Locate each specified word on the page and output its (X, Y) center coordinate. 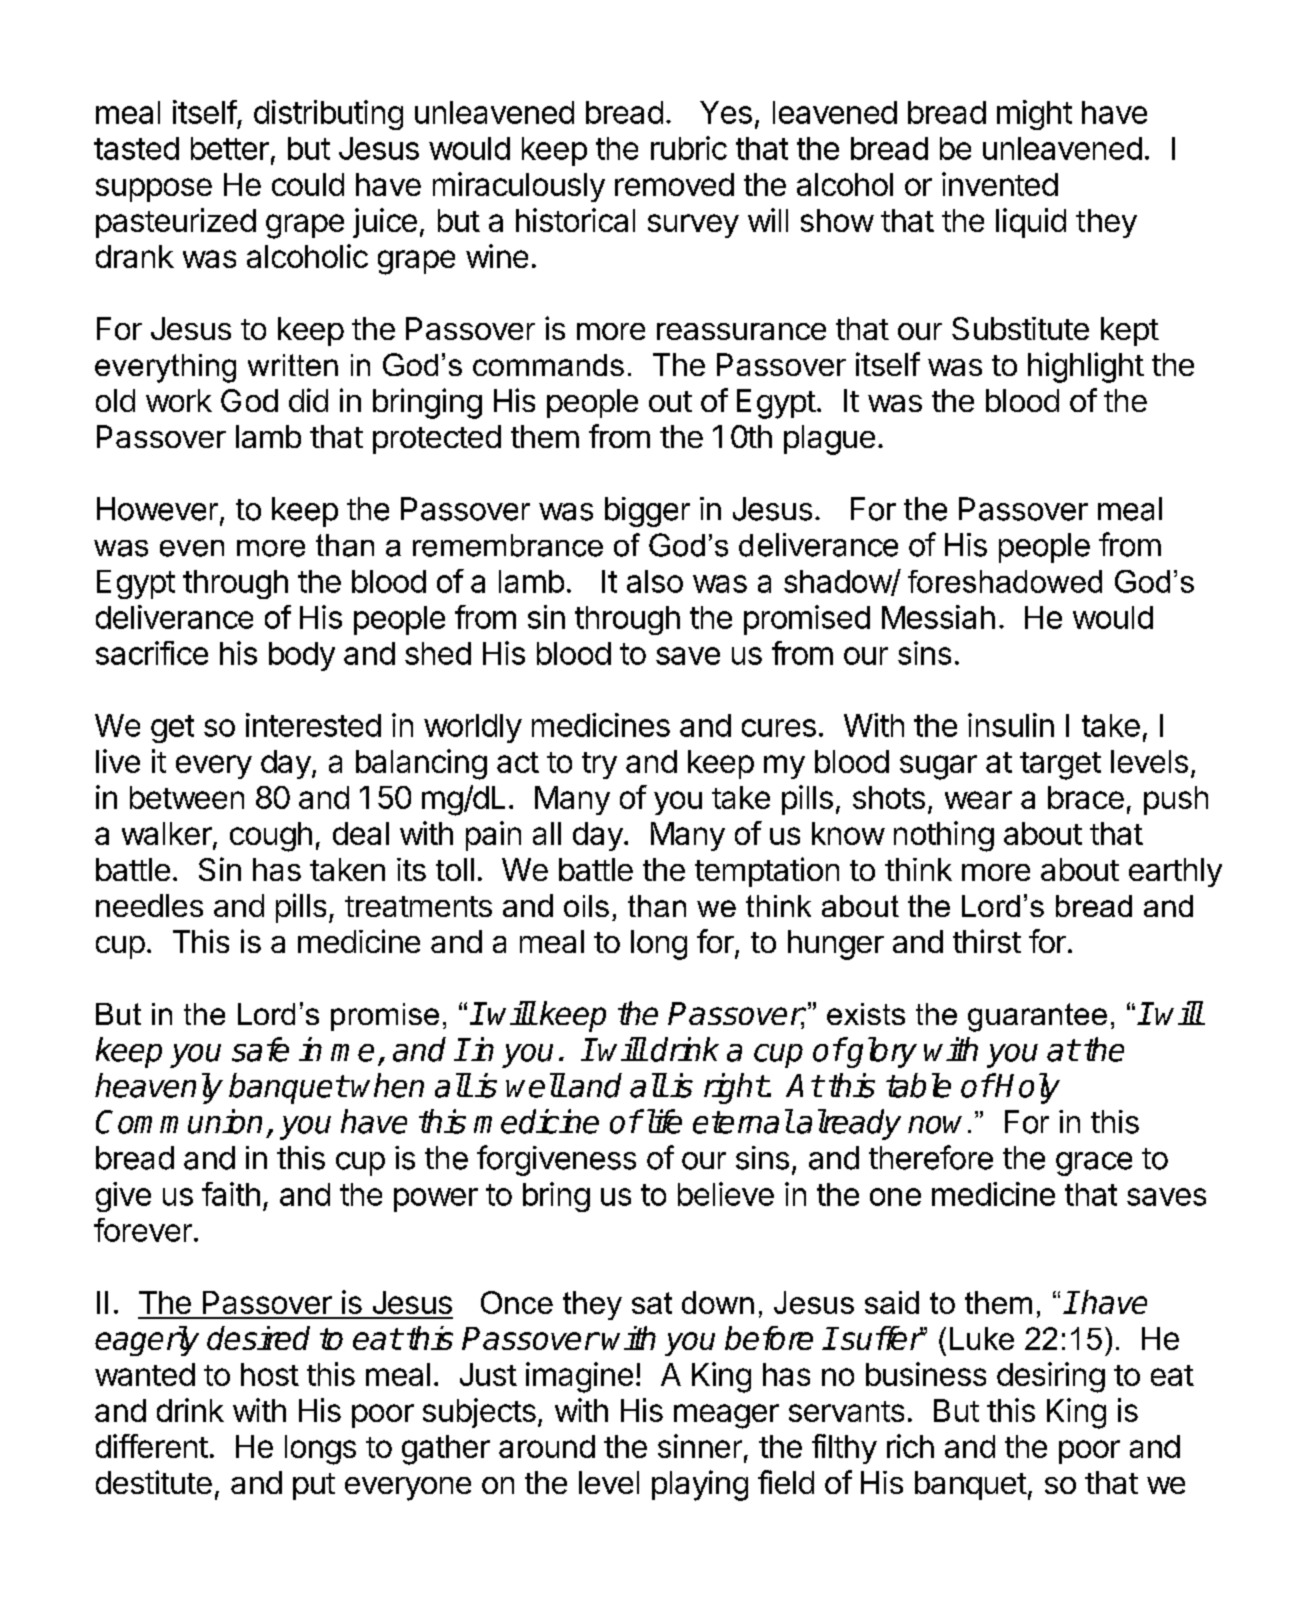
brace (1086, 797)
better (230, 148)
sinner (700, 1446)
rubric (689, 148)
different (152, 1446)
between (187, 797)
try (599, 765)
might (1034, 115)
